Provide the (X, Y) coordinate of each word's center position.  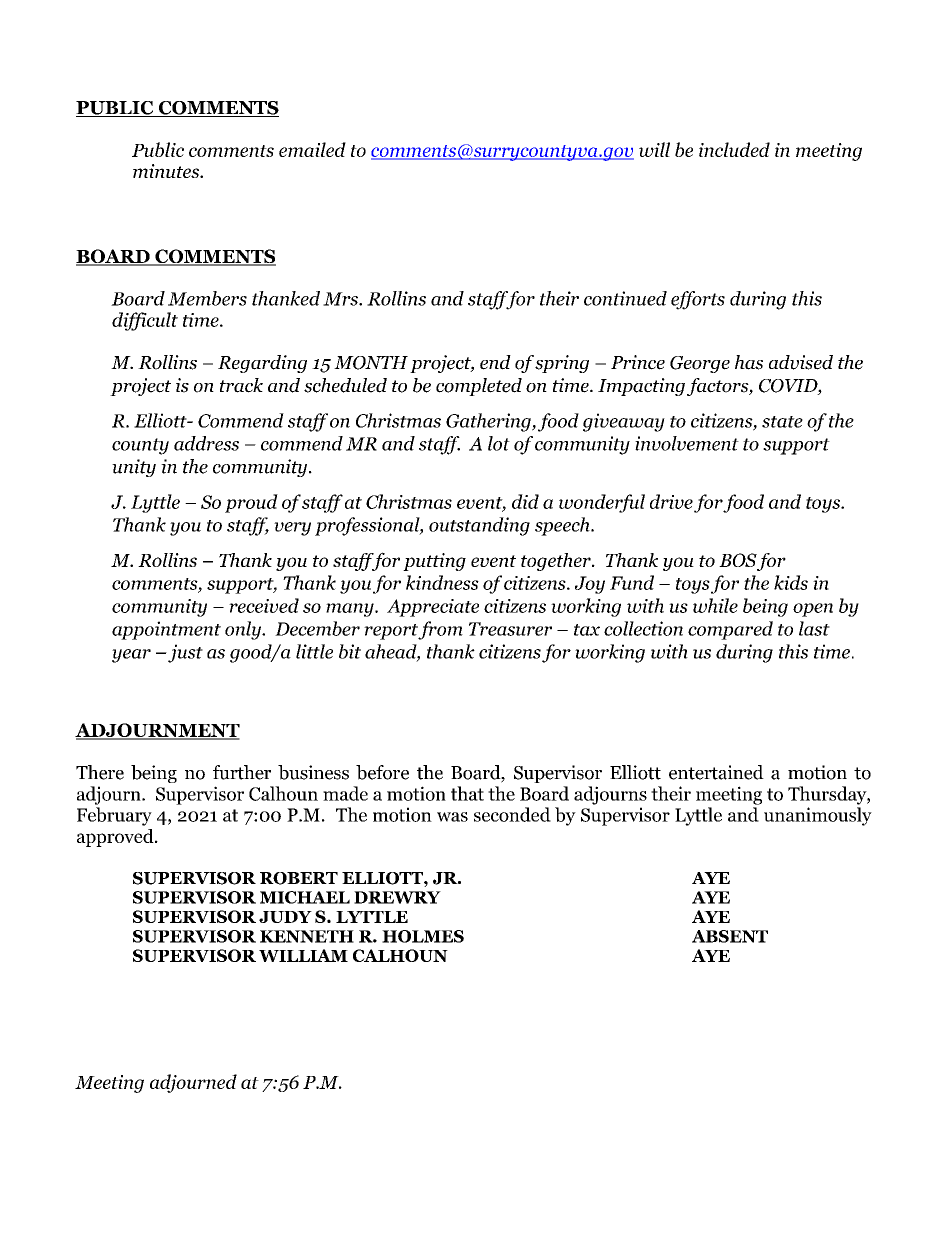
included (734, 149)
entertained (716, 772)
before (382, 772)
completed (479, 387)
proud (251, 503)
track (241, 385)
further (242, 772)
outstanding (479, 526)
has (749, 362)
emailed (312, 149)
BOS (738, 560)
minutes (167, 171)
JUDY (285, 917)
